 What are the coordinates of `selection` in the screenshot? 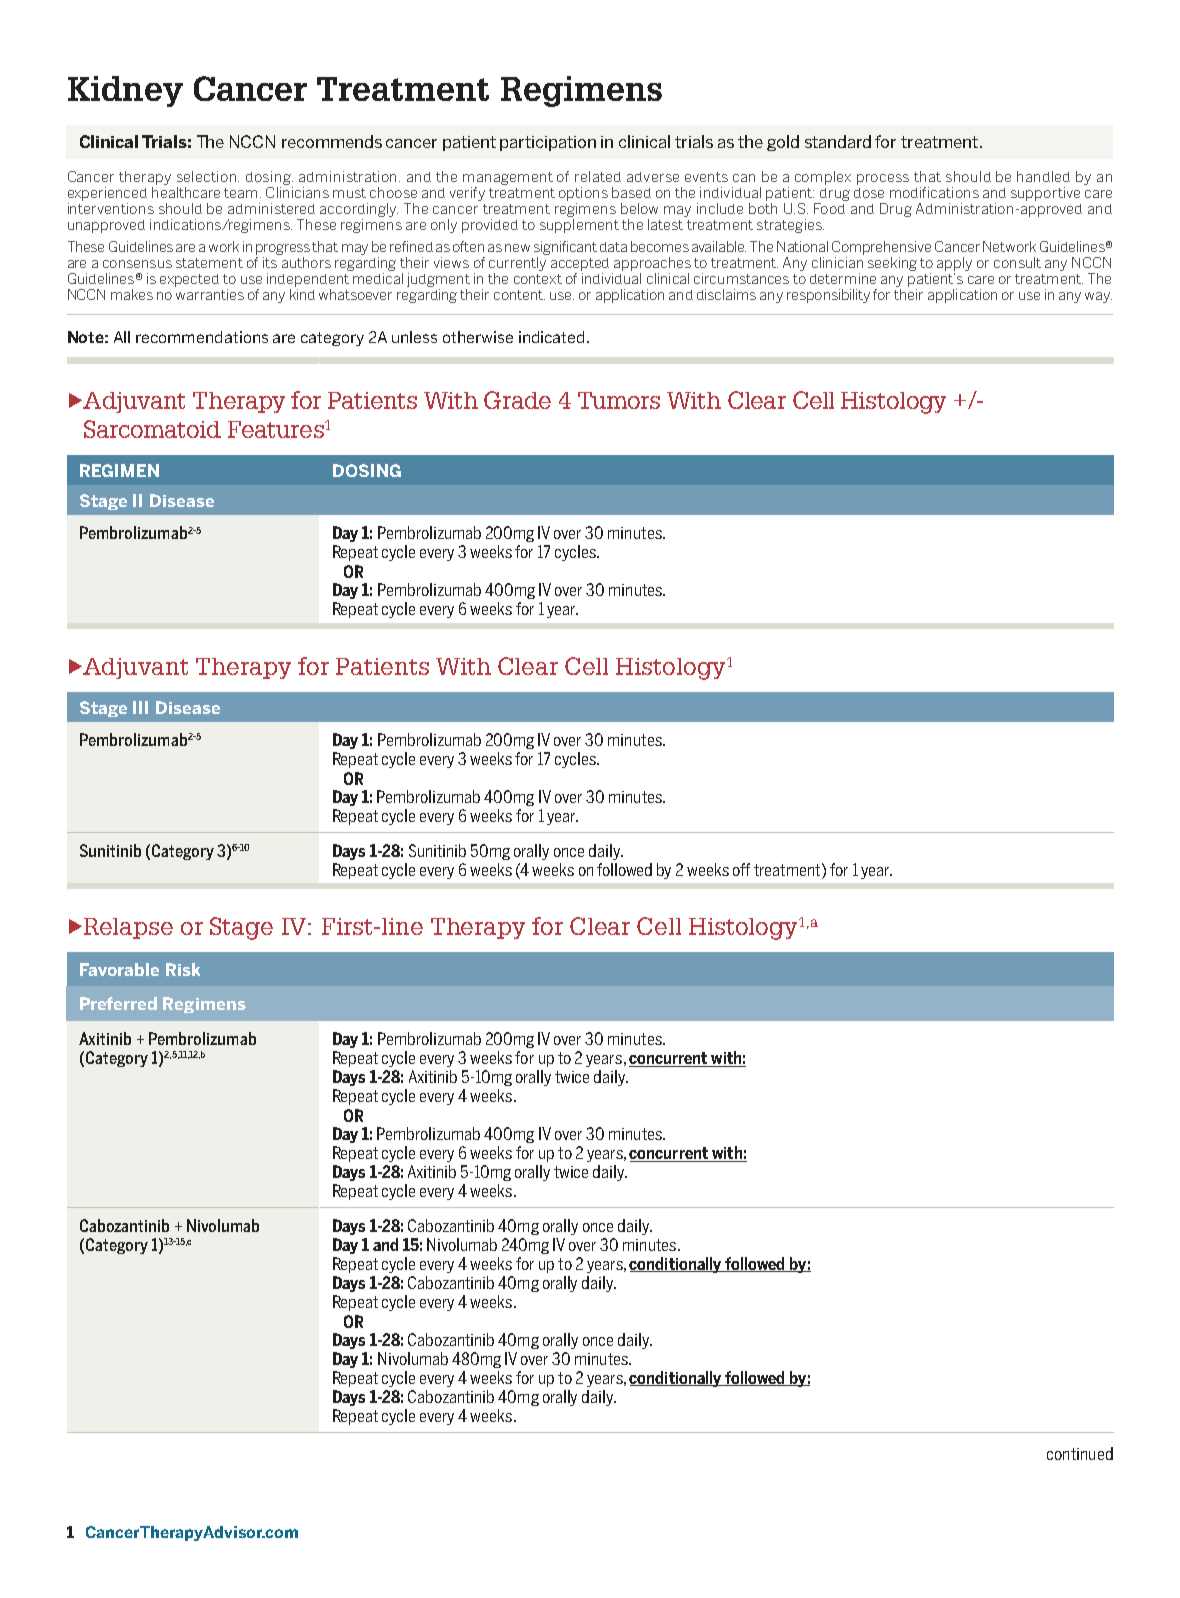 It's located at (208, 176).
